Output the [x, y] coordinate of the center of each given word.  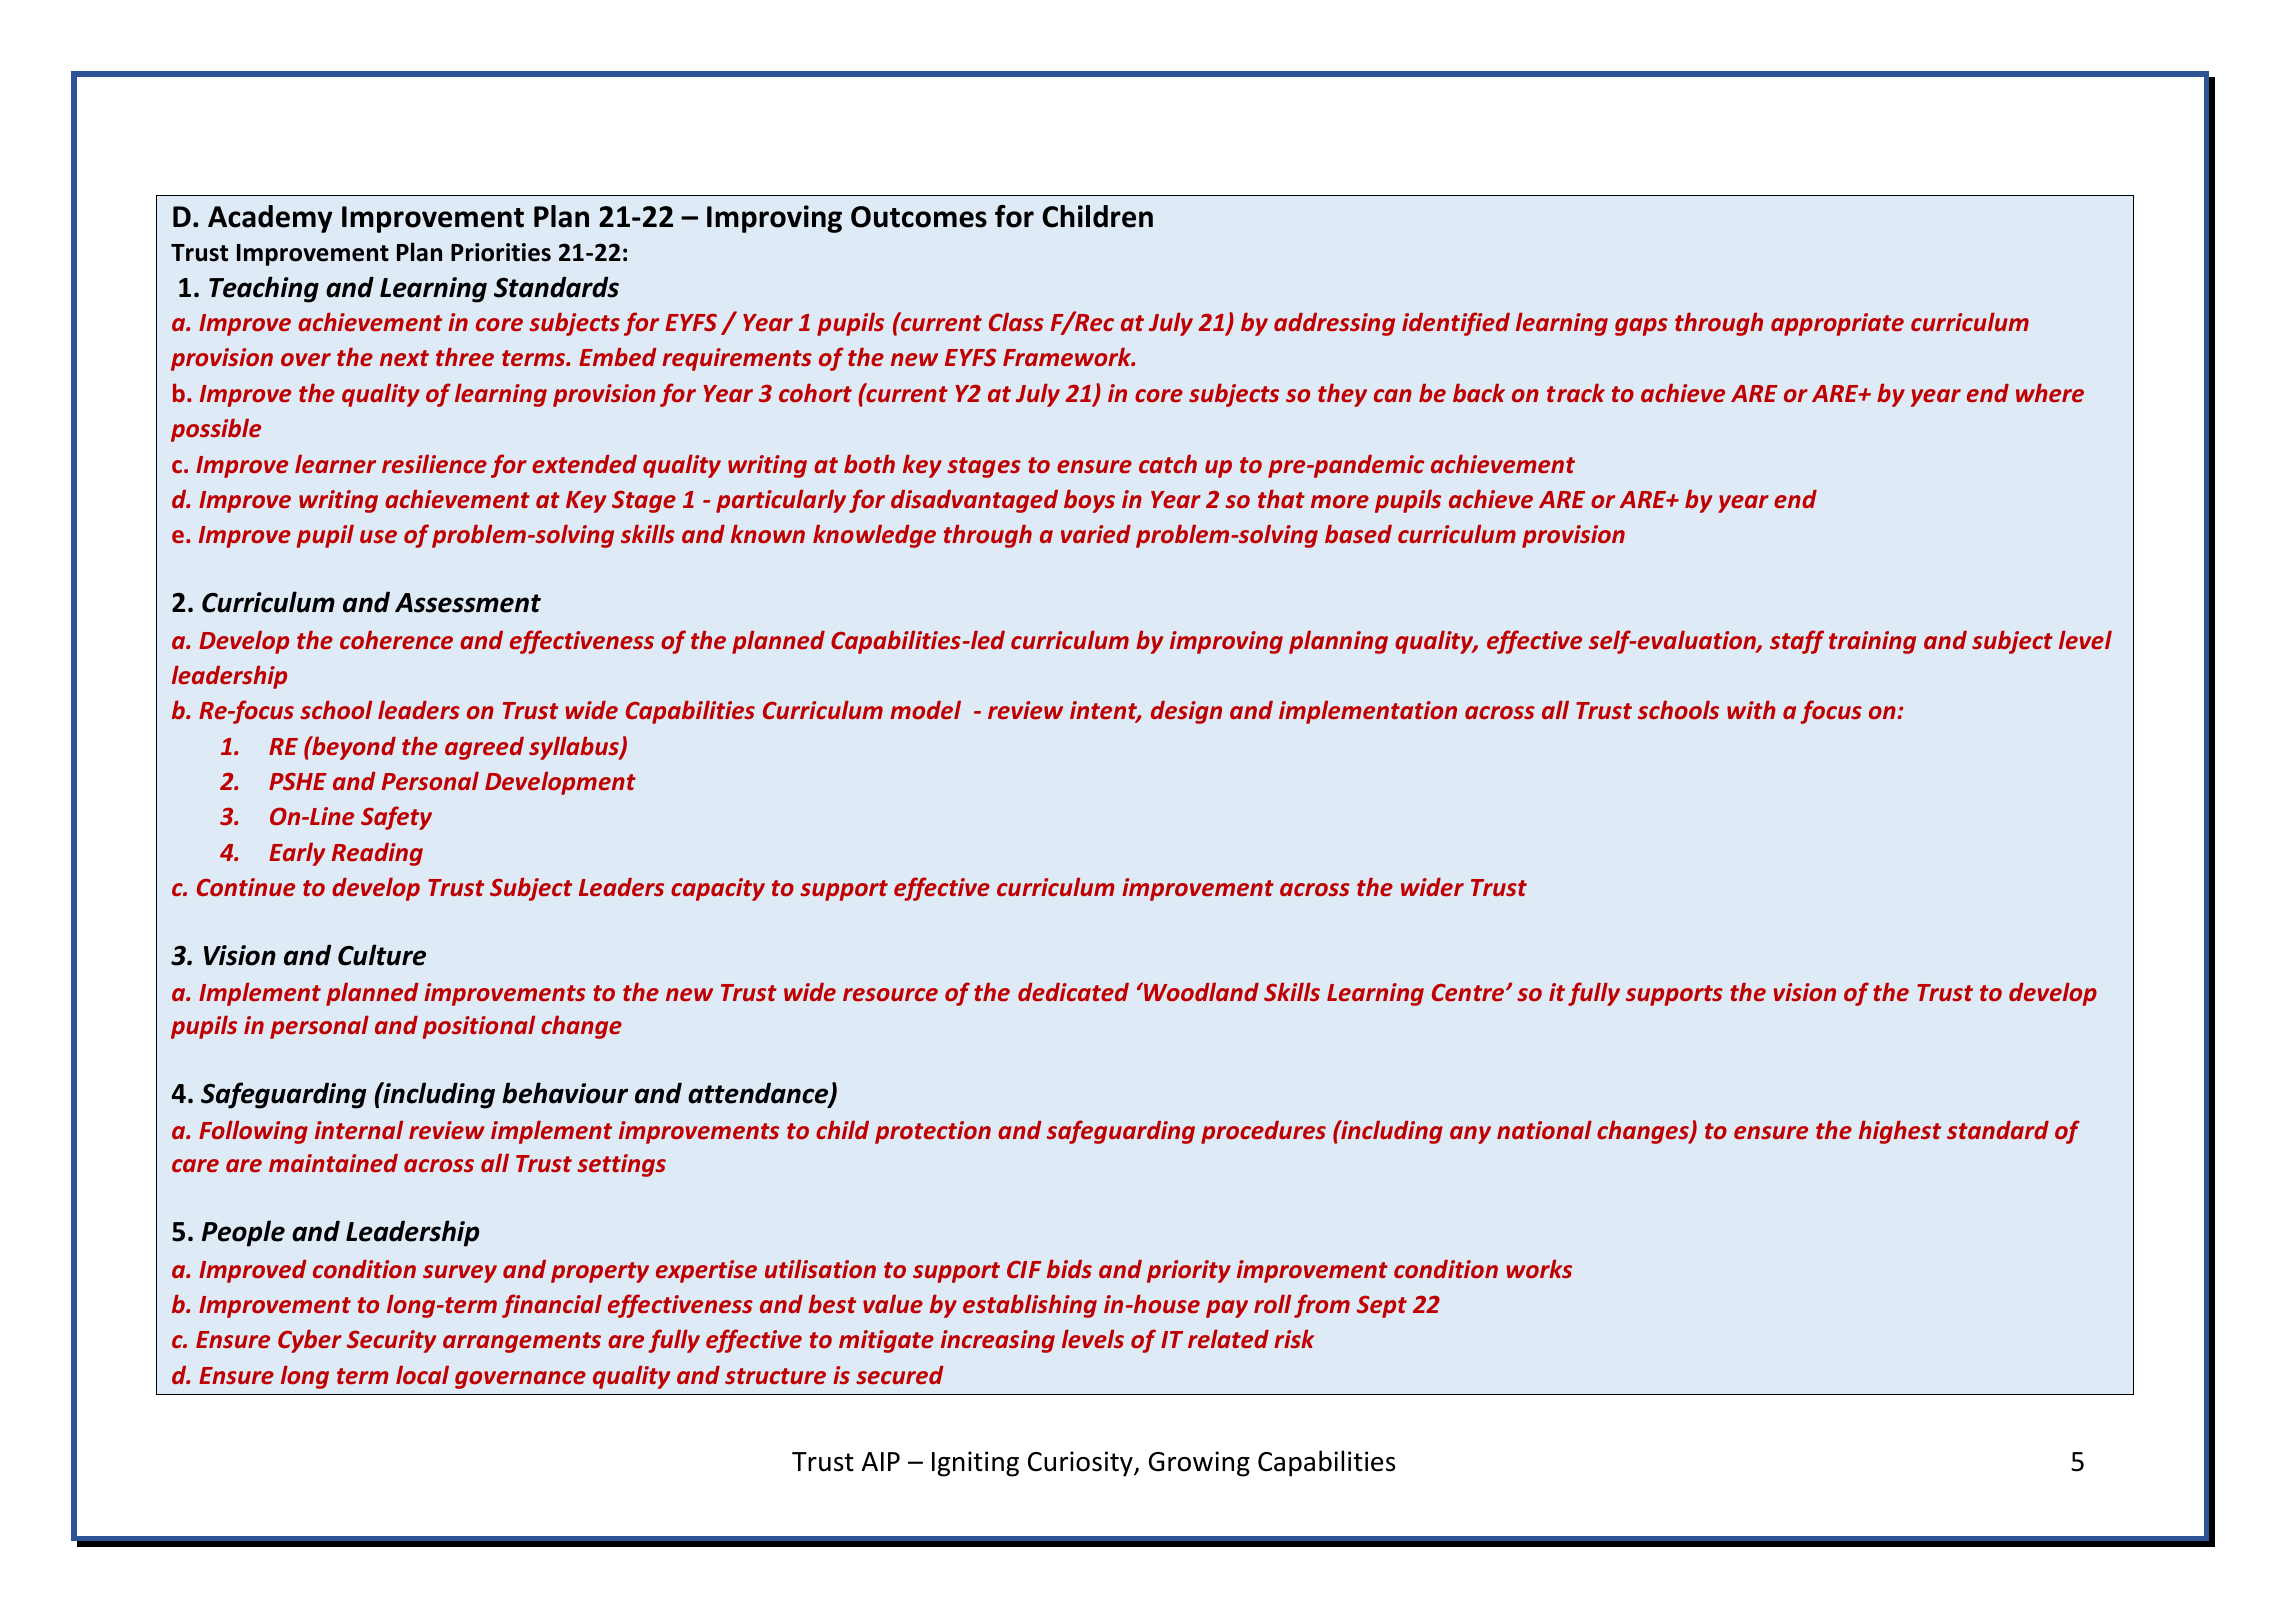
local [422, 1374]
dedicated [1073, 992]
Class [1016, 321]
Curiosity [1081, 1464]
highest [1900, 1132]
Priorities [501, 252]
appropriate [1837, 324]
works [1539, 1268]
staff [1797, 642]
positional [479, 1027]
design [1186, 712]
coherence [396, 640]
